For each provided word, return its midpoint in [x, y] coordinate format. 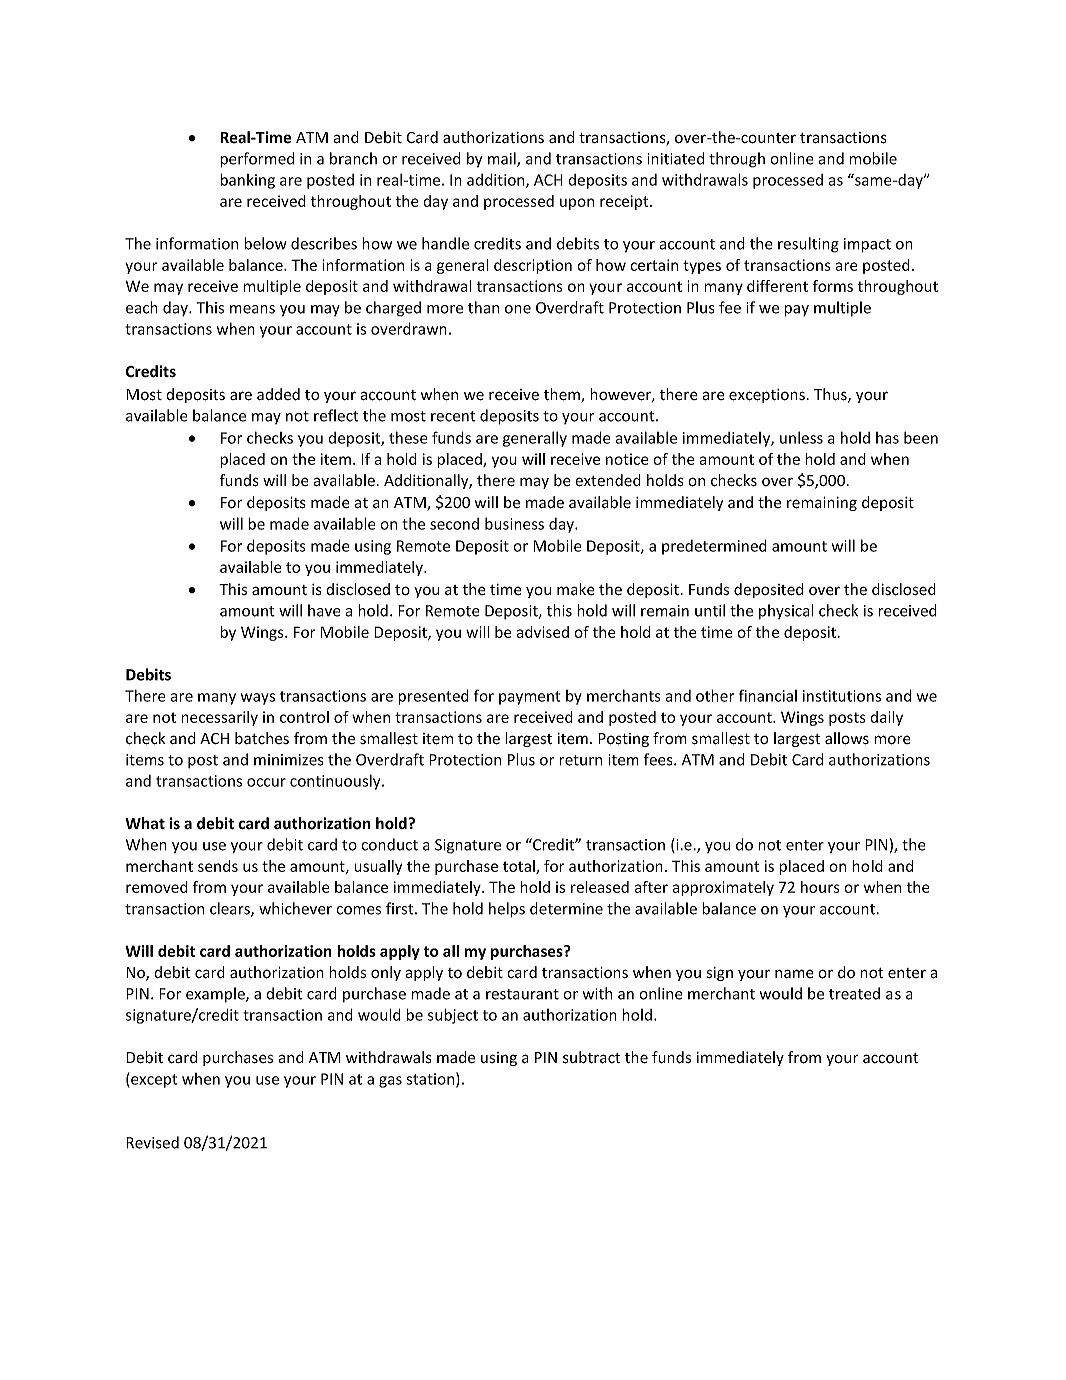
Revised [152, 1142]
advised [542, 632]
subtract [592, 1057]
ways [258, 699]
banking [247, 181]
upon [577, 204]
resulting [808, 245]
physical [786, 612]
